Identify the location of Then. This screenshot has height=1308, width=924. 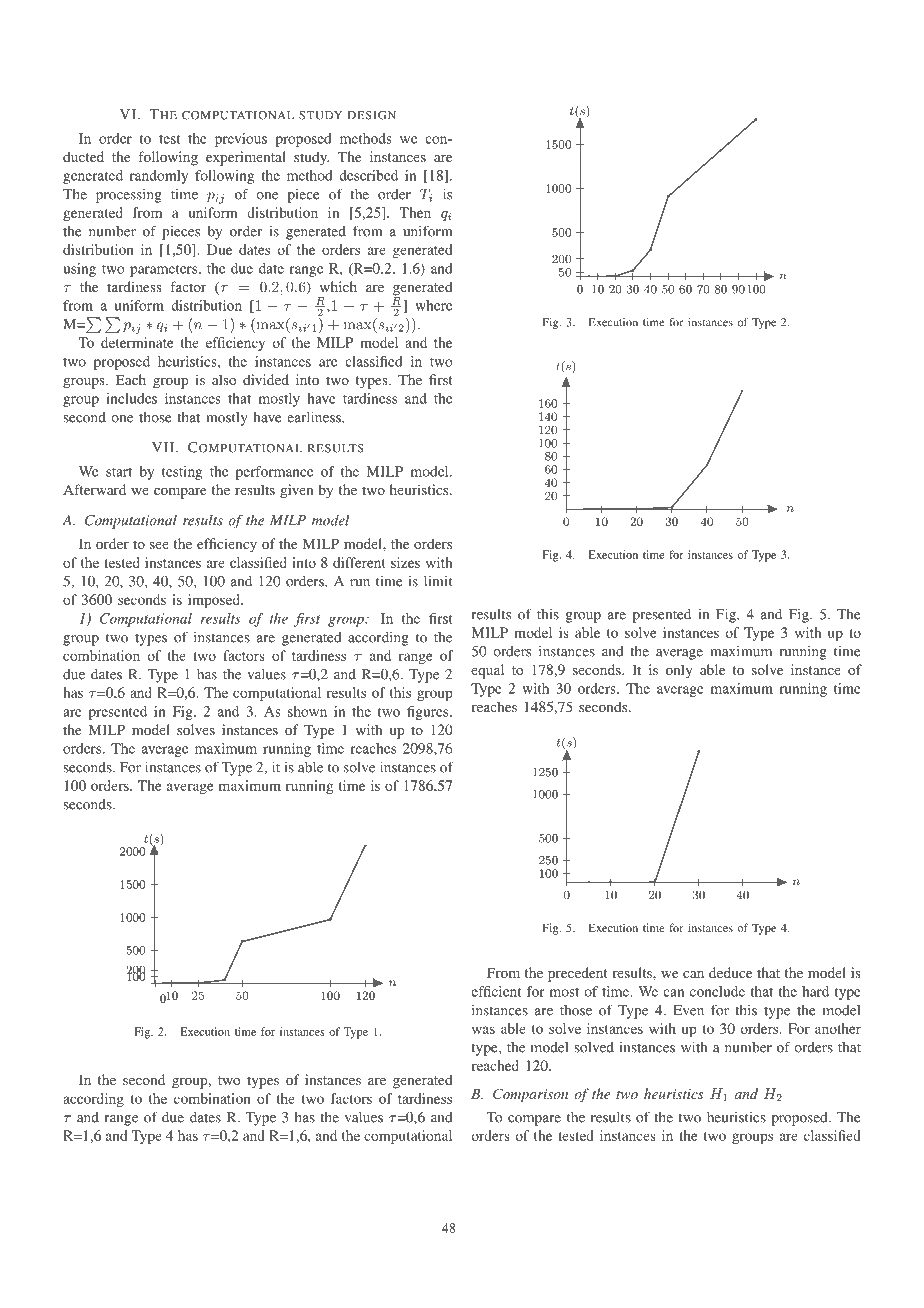
(415, 212).
